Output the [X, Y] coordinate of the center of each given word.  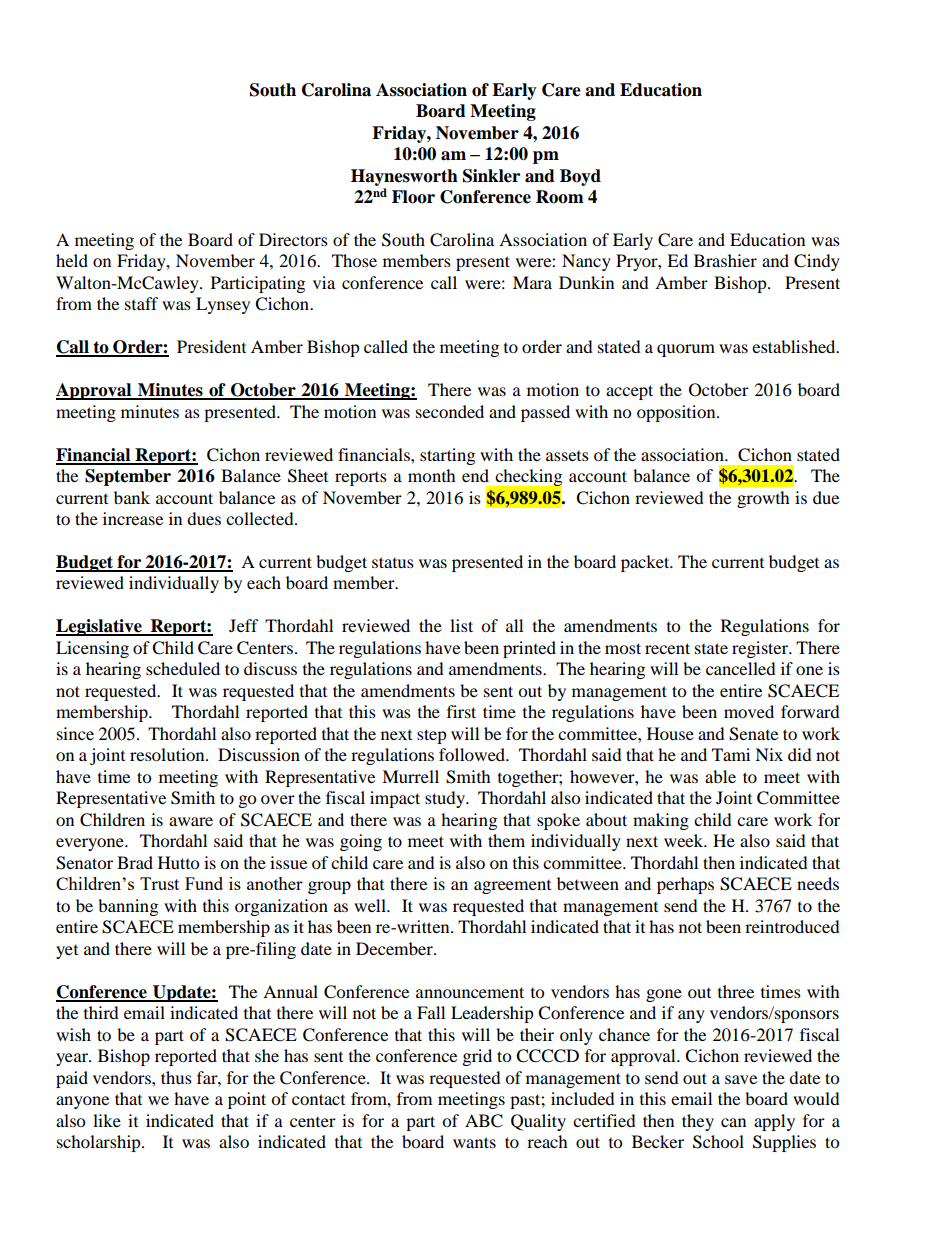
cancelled [741, 668]
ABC [484, 1121]
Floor [413, 197]
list [461, 625]
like [107, 1120]
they [698, 1122]
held [72, 260]
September [128, 477]
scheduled [183, 668]
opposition [677, 413]
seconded [450, 411]
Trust [159, 883]
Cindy [817, 262]
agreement [512, 887]
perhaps [685, 885]
